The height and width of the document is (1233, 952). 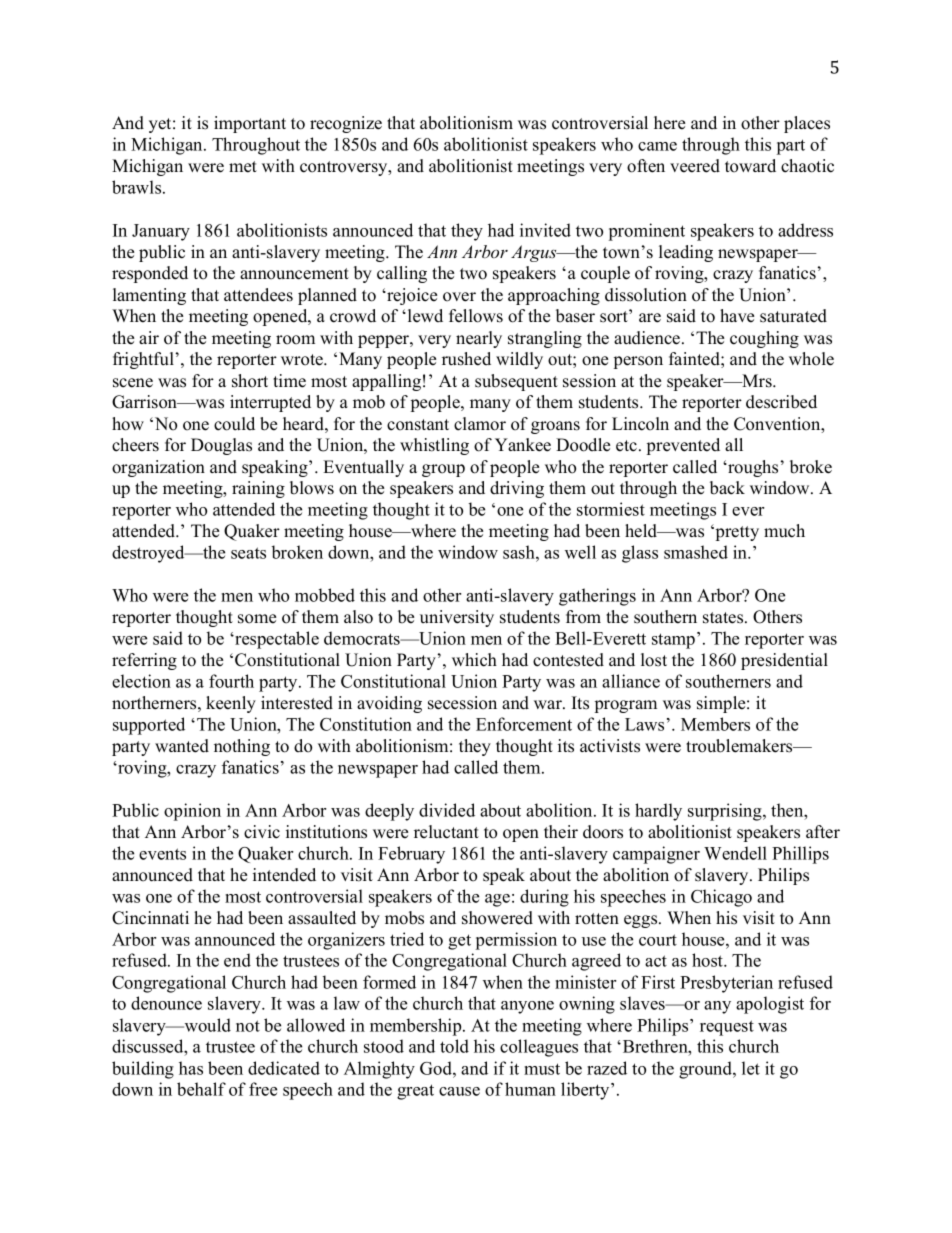 I want to click on troublemakers, so click(x=740, y=746).
